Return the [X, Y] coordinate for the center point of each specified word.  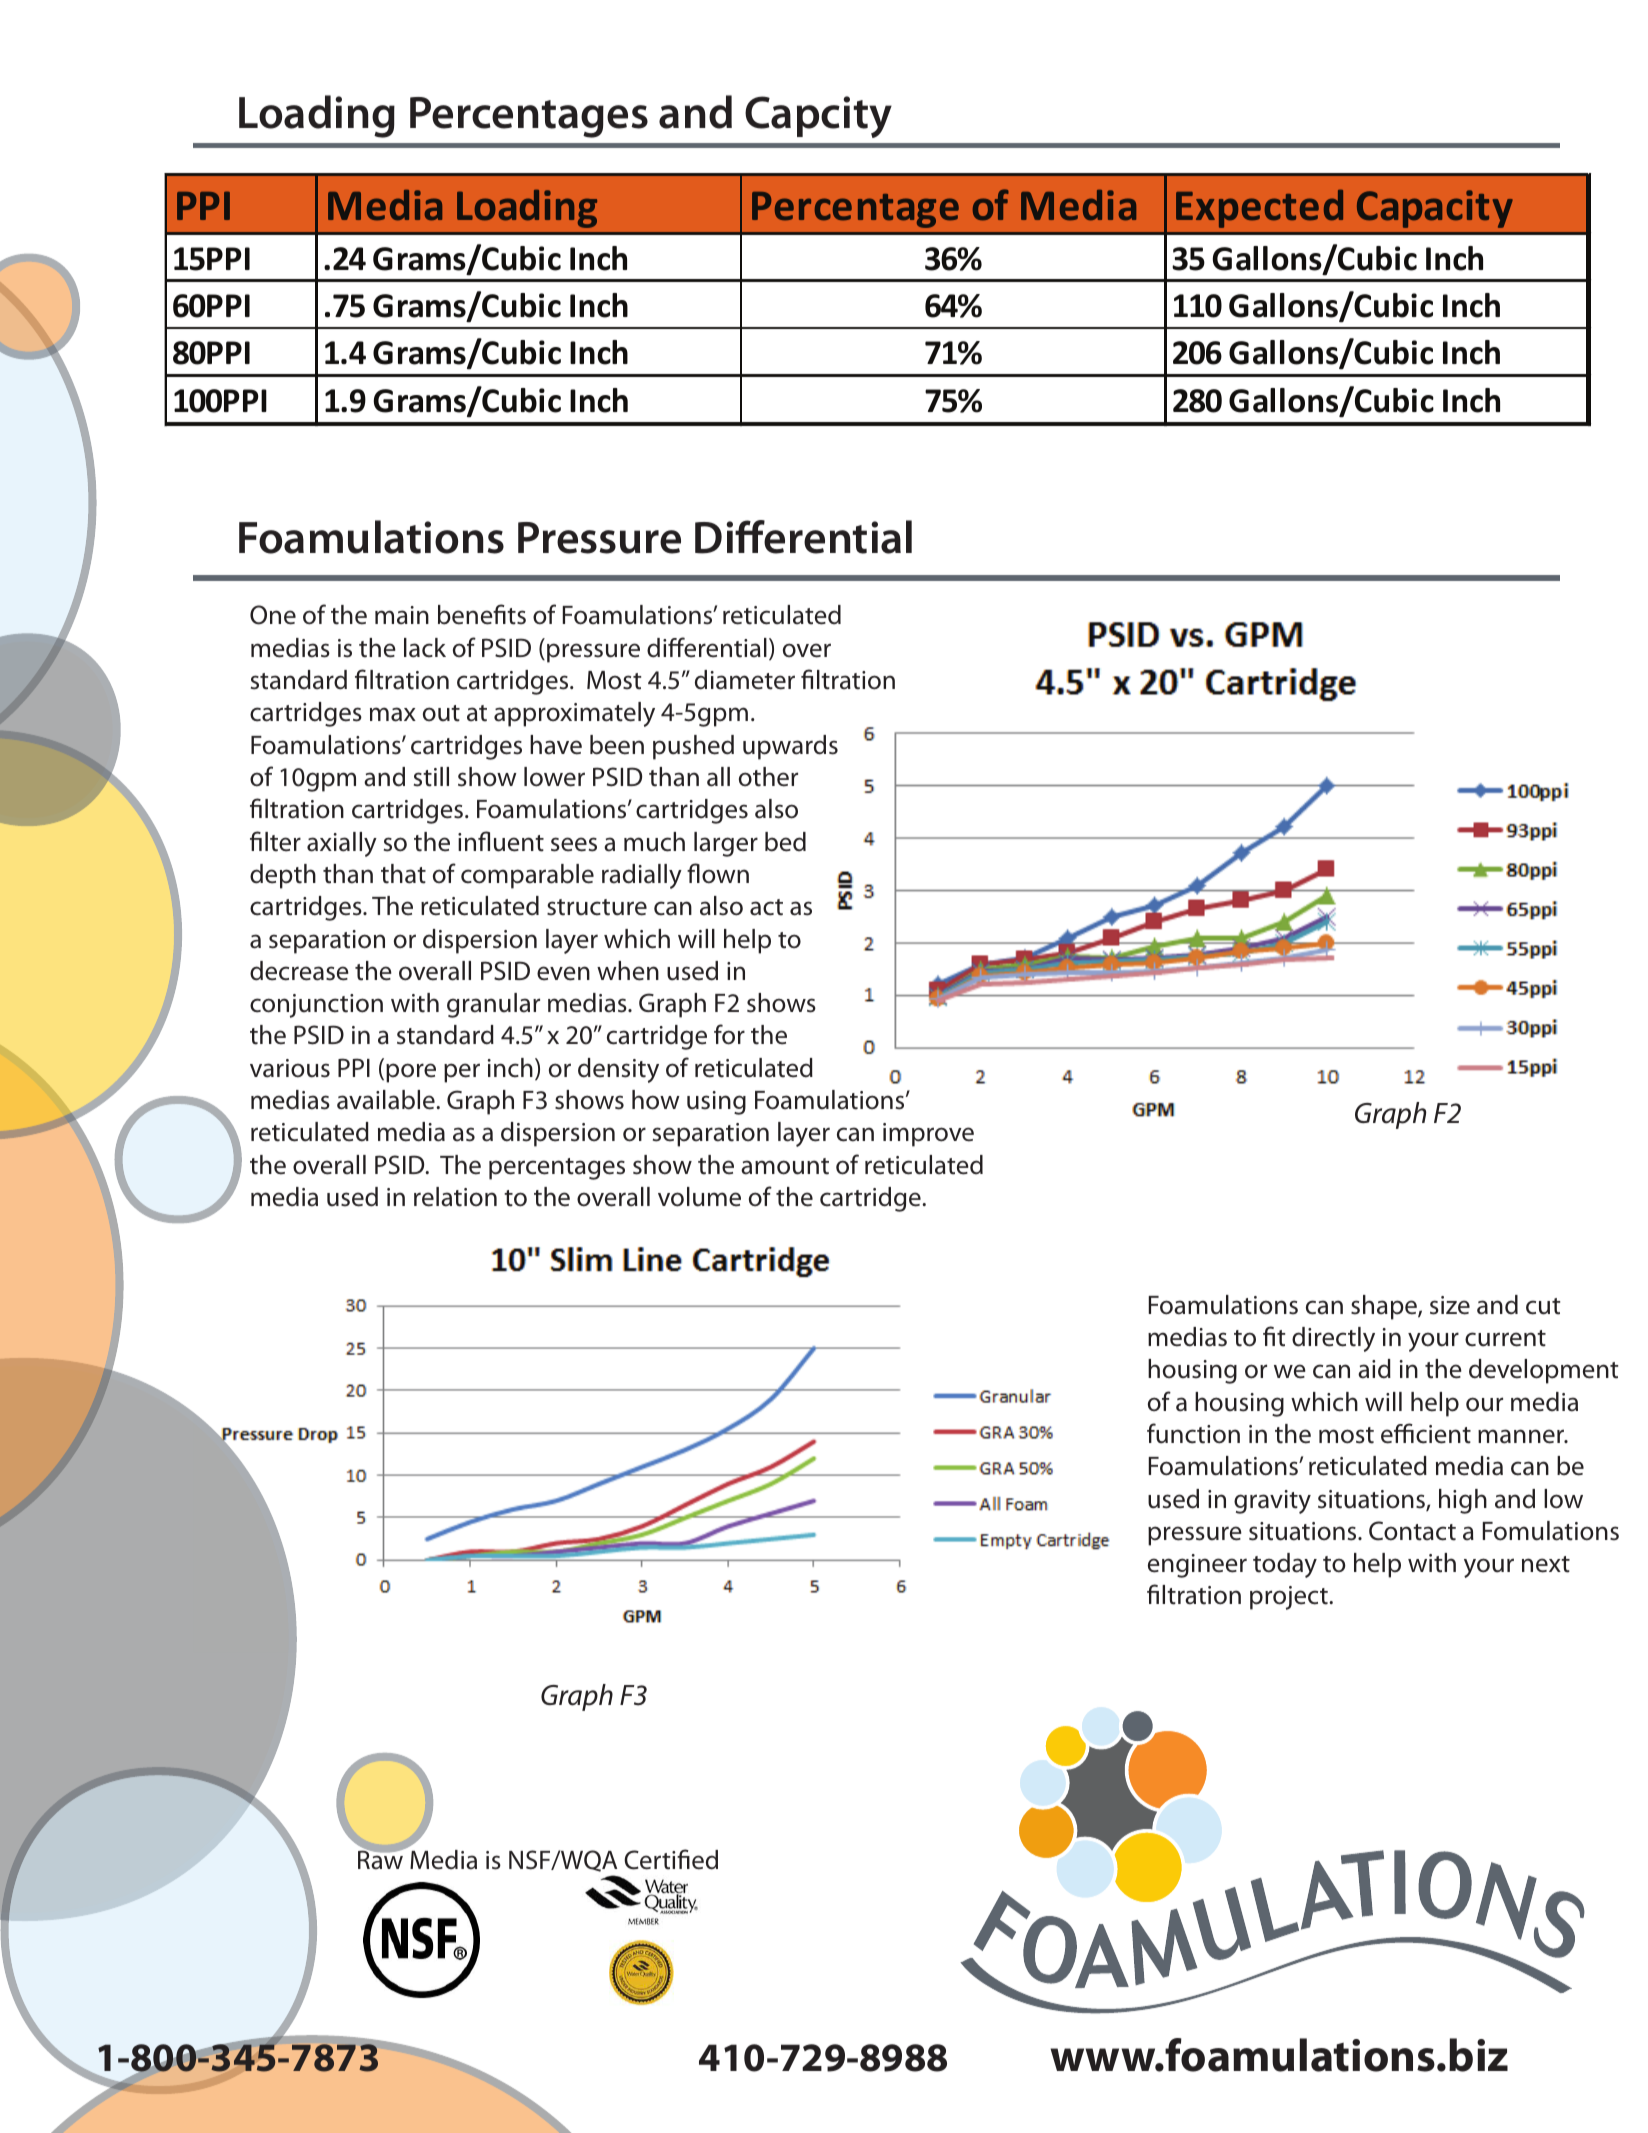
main [402, 615]
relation [455, 1197]
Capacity [1435, 209]
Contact [1412, 1531]
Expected [1259, 209]
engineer [1197, 1566]
